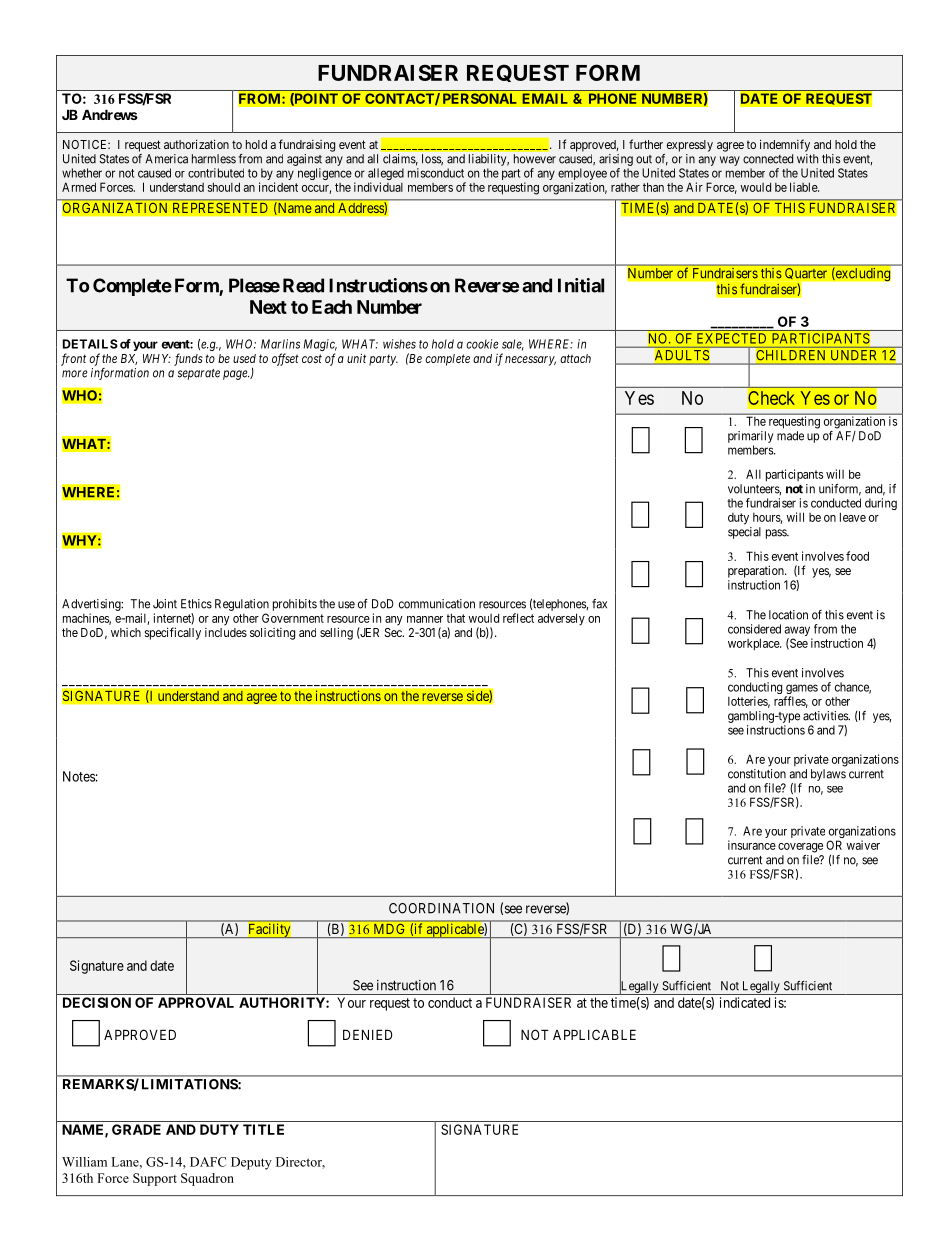 The image size is (952, 1233). I want to click on that, so click(456, 618).
